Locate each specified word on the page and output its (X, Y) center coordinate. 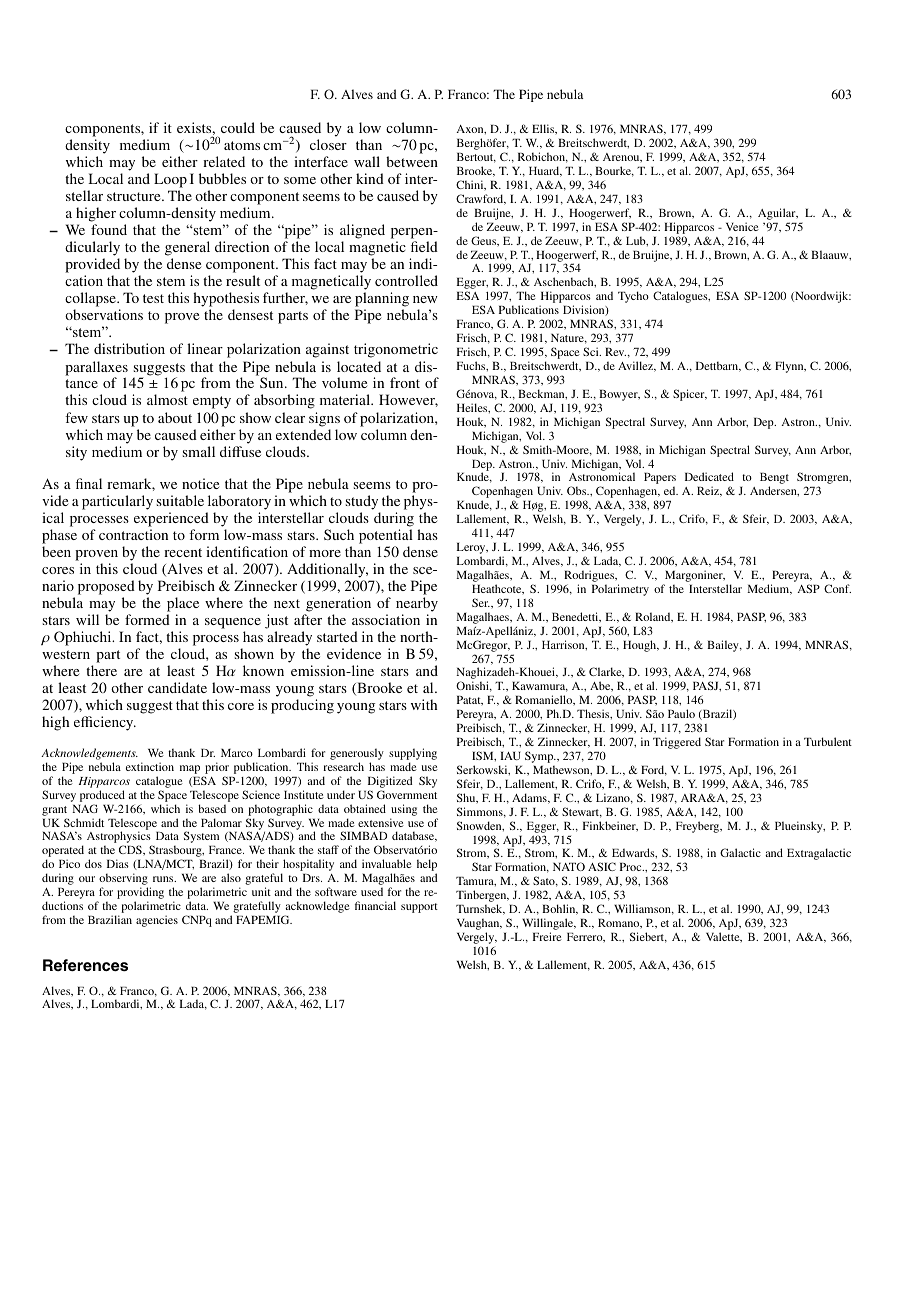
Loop (170, 180)
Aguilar (778, 214)
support (419, 908)
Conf (837, 588)
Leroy (472, 550)
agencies (157, 921)
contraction (133, 534)
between (412, 161)
